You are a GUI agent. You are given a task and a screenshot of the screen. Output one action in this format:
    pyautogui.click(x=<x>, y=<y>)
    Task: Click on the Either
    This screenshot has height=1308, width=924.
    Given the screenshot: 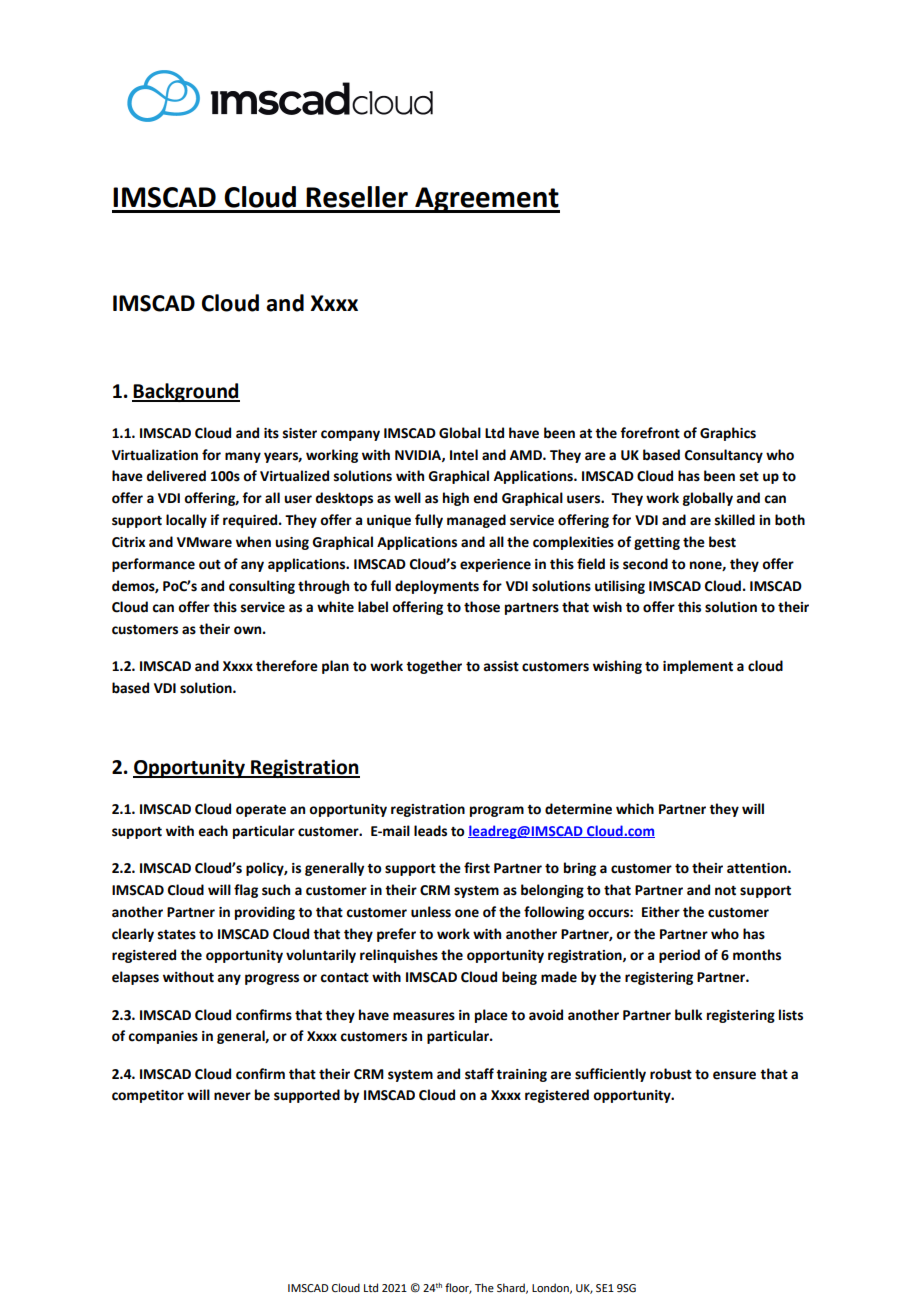 What is the action you would take?
    pyautogui.click(x=661, y=912)
